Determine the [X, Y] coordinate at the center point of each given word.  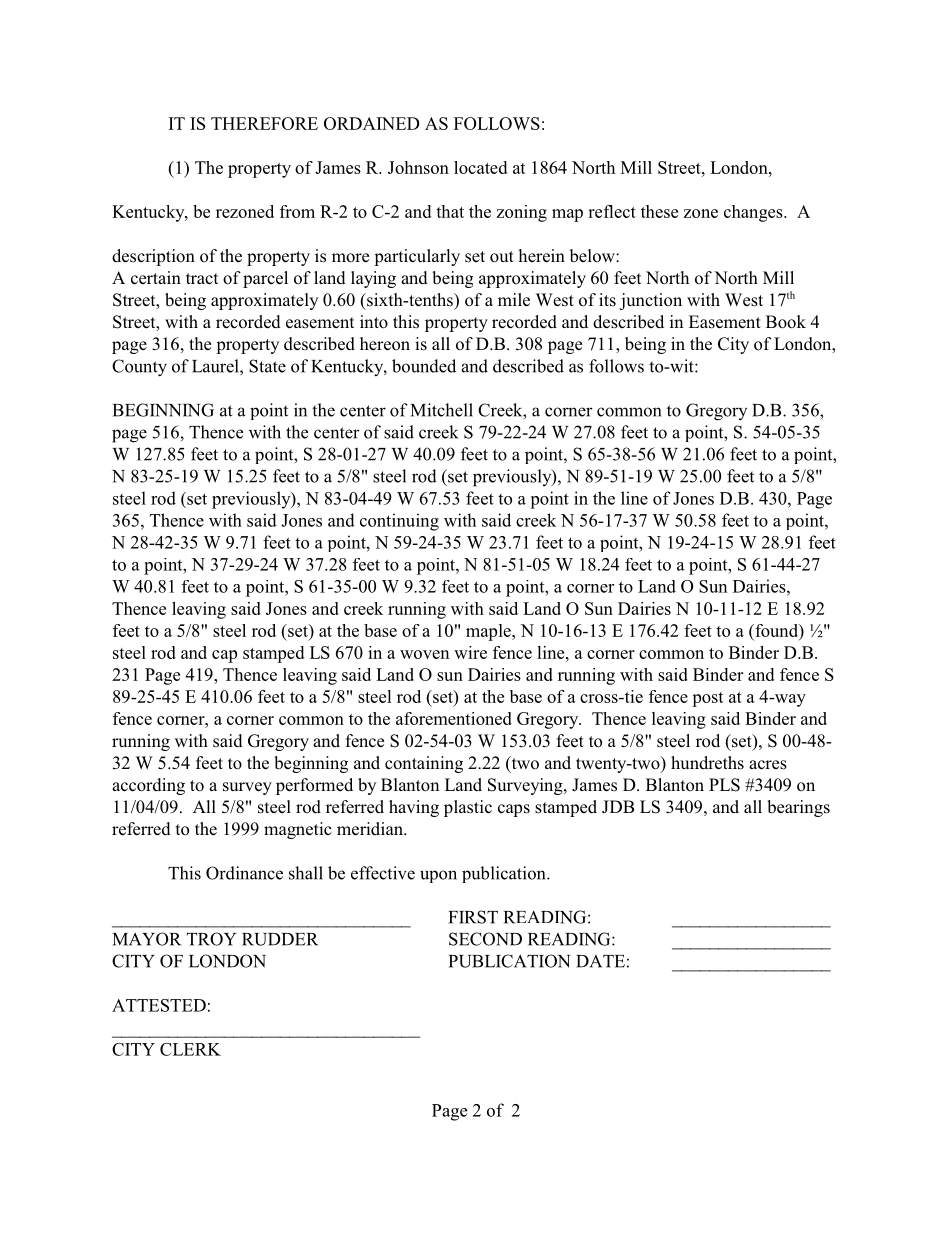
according [148, 786]
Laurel [216, 367]
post [707, 699]
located [480, 167]
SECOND [485, 939]
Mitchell [442, 410]
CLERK [190, 1049]
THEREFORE [264, 123]
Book [786, 322]
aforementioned [454, 718]
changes [754, 213]
